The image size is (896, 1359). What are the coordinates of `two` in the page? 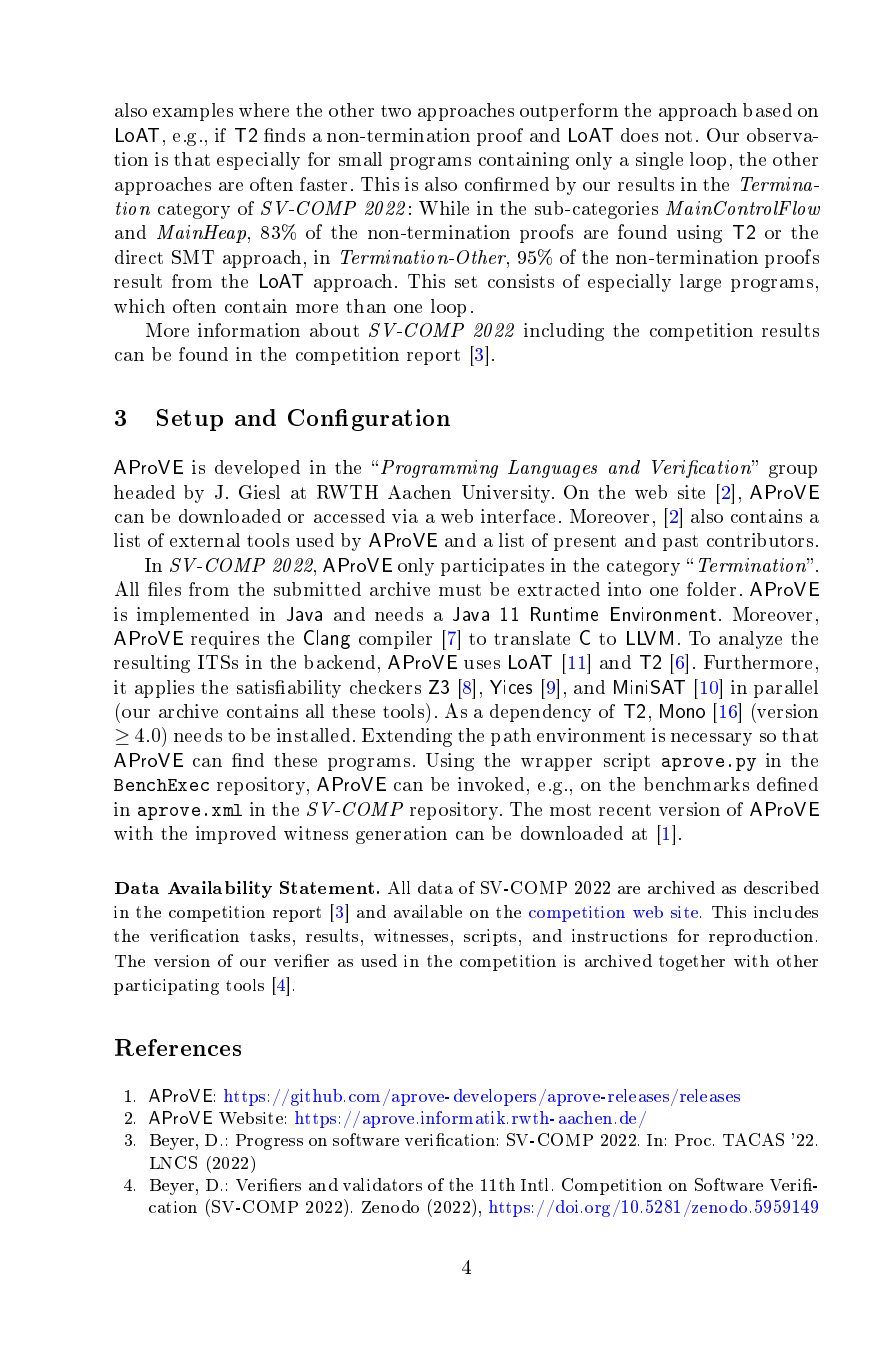 It's located at (396, 111).
